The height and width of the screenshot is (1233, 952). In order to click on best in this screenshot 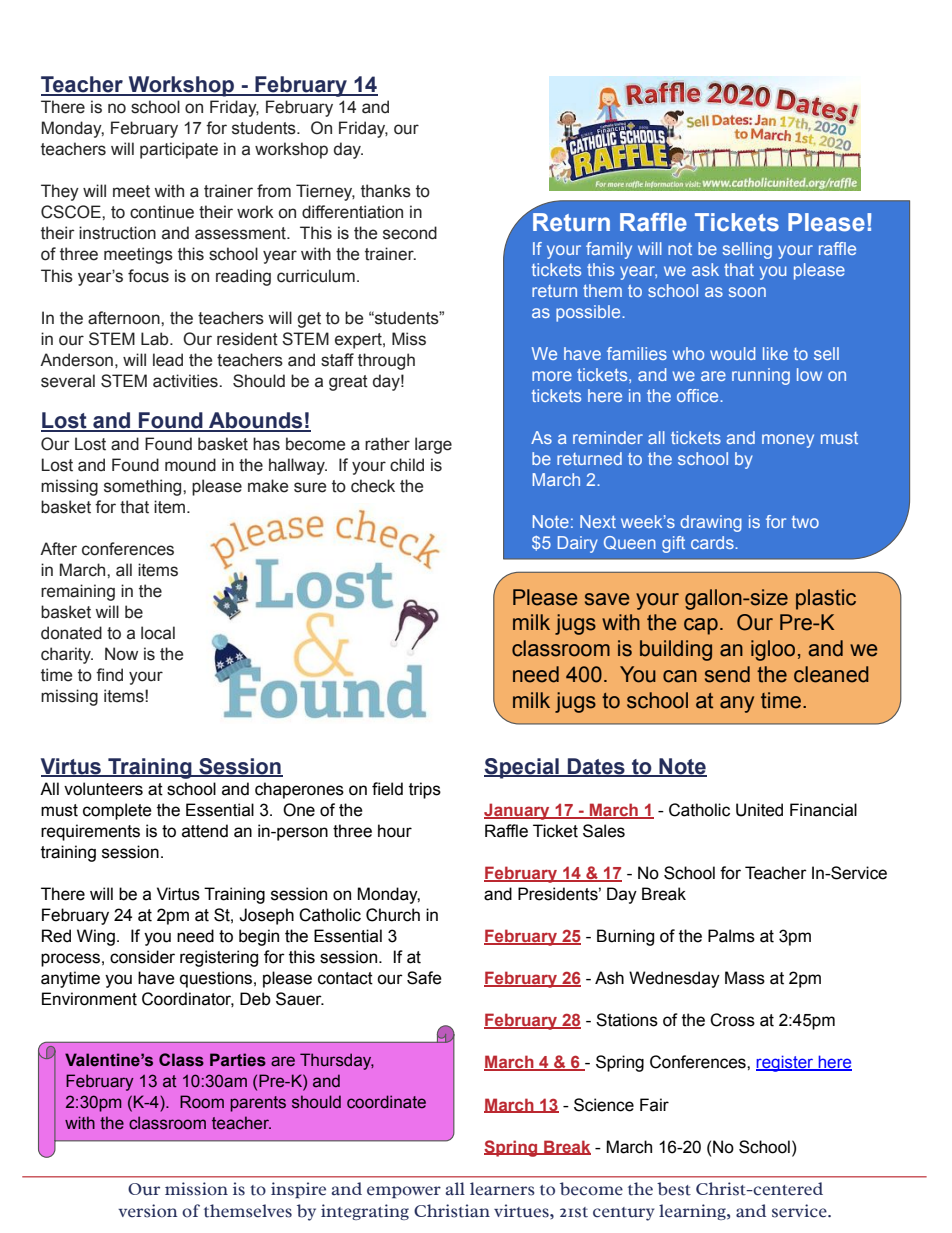, I will do `click(674, 1189)`.
